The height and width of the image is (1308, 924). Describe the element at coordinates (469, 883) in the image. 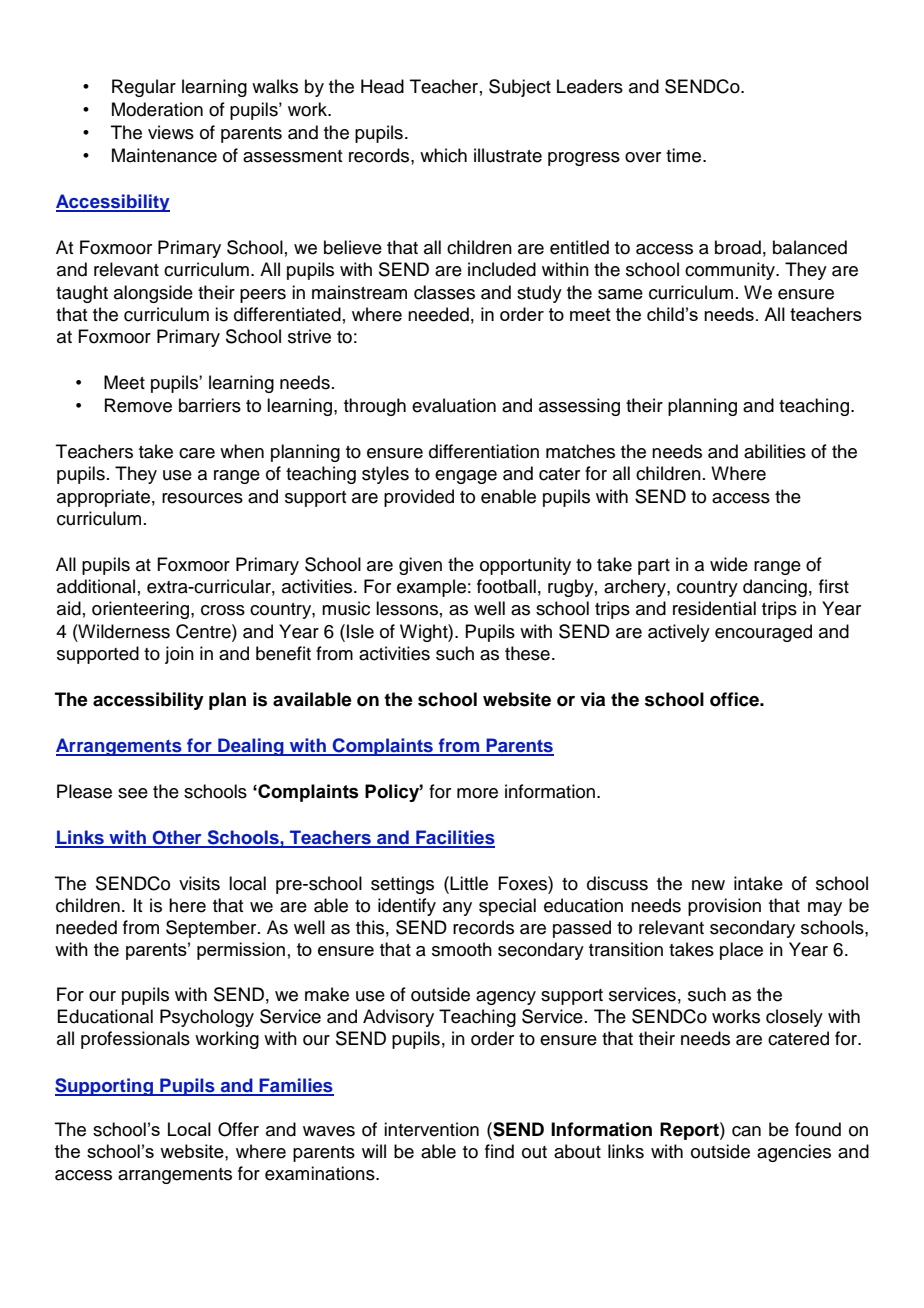

I see `Little` at that location.
